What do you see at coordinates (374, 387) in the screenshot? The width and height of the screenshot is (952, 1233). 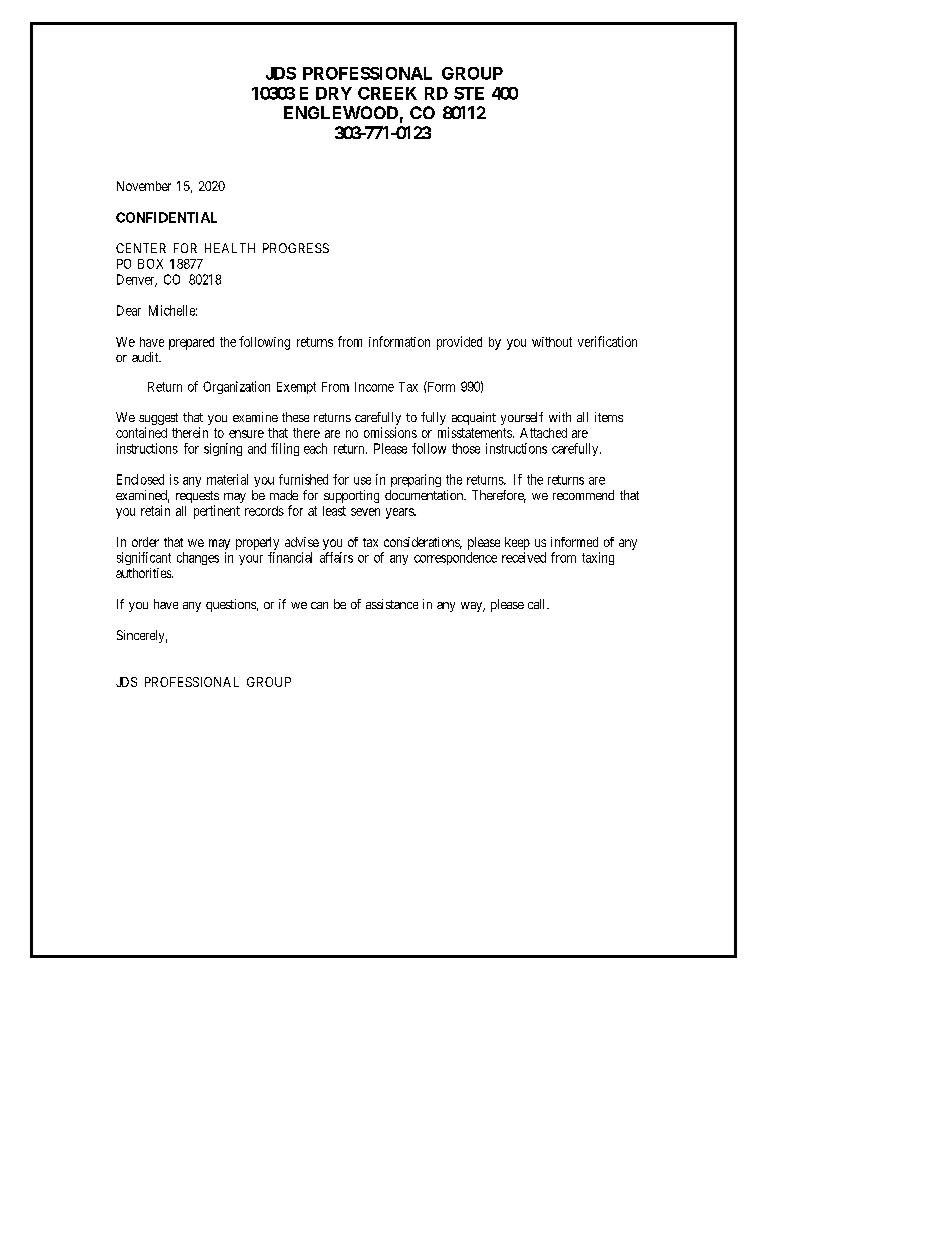 I see `Income` at bounding box center [374, 387].
